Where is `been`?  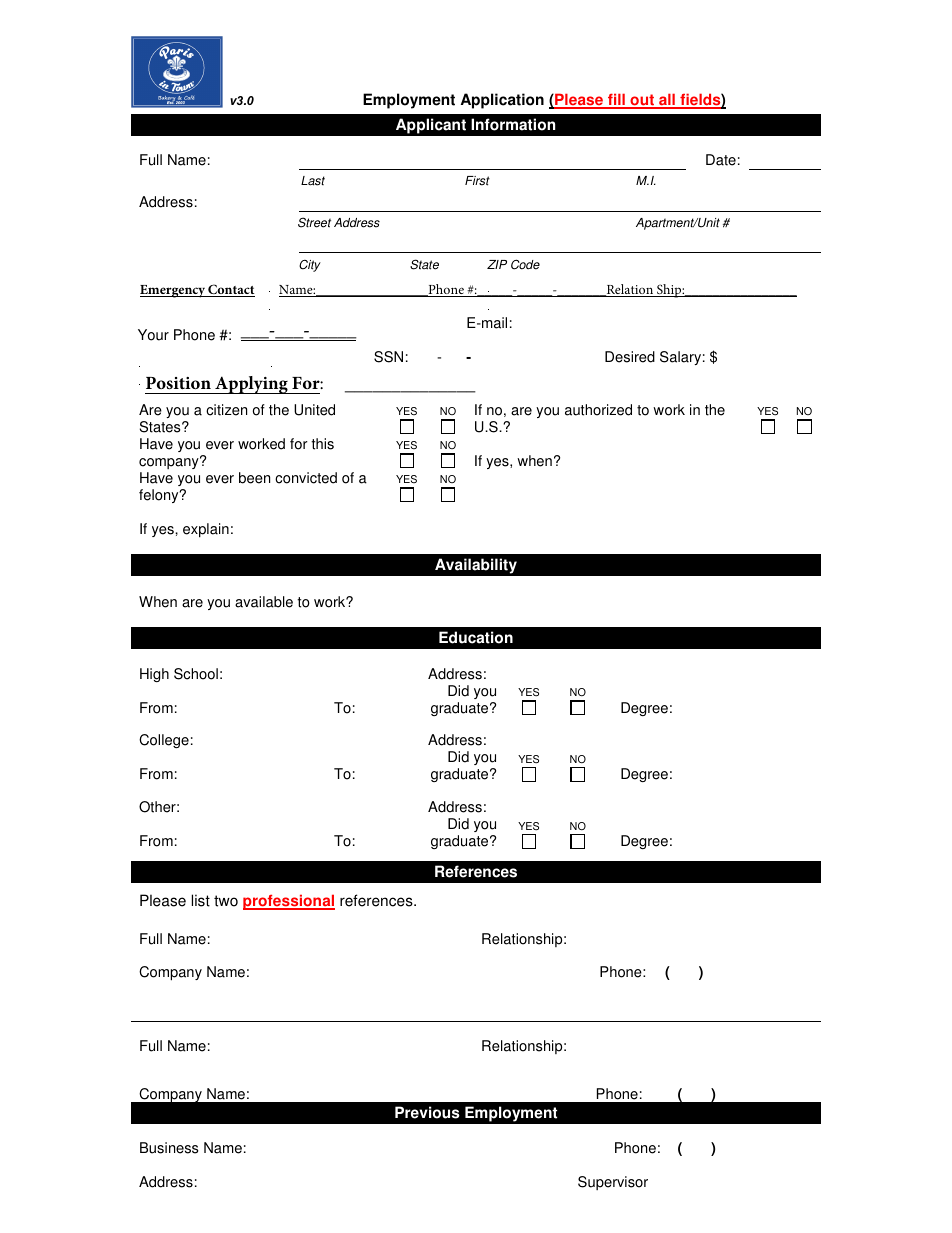 been is located at coordinates (254, 478).
